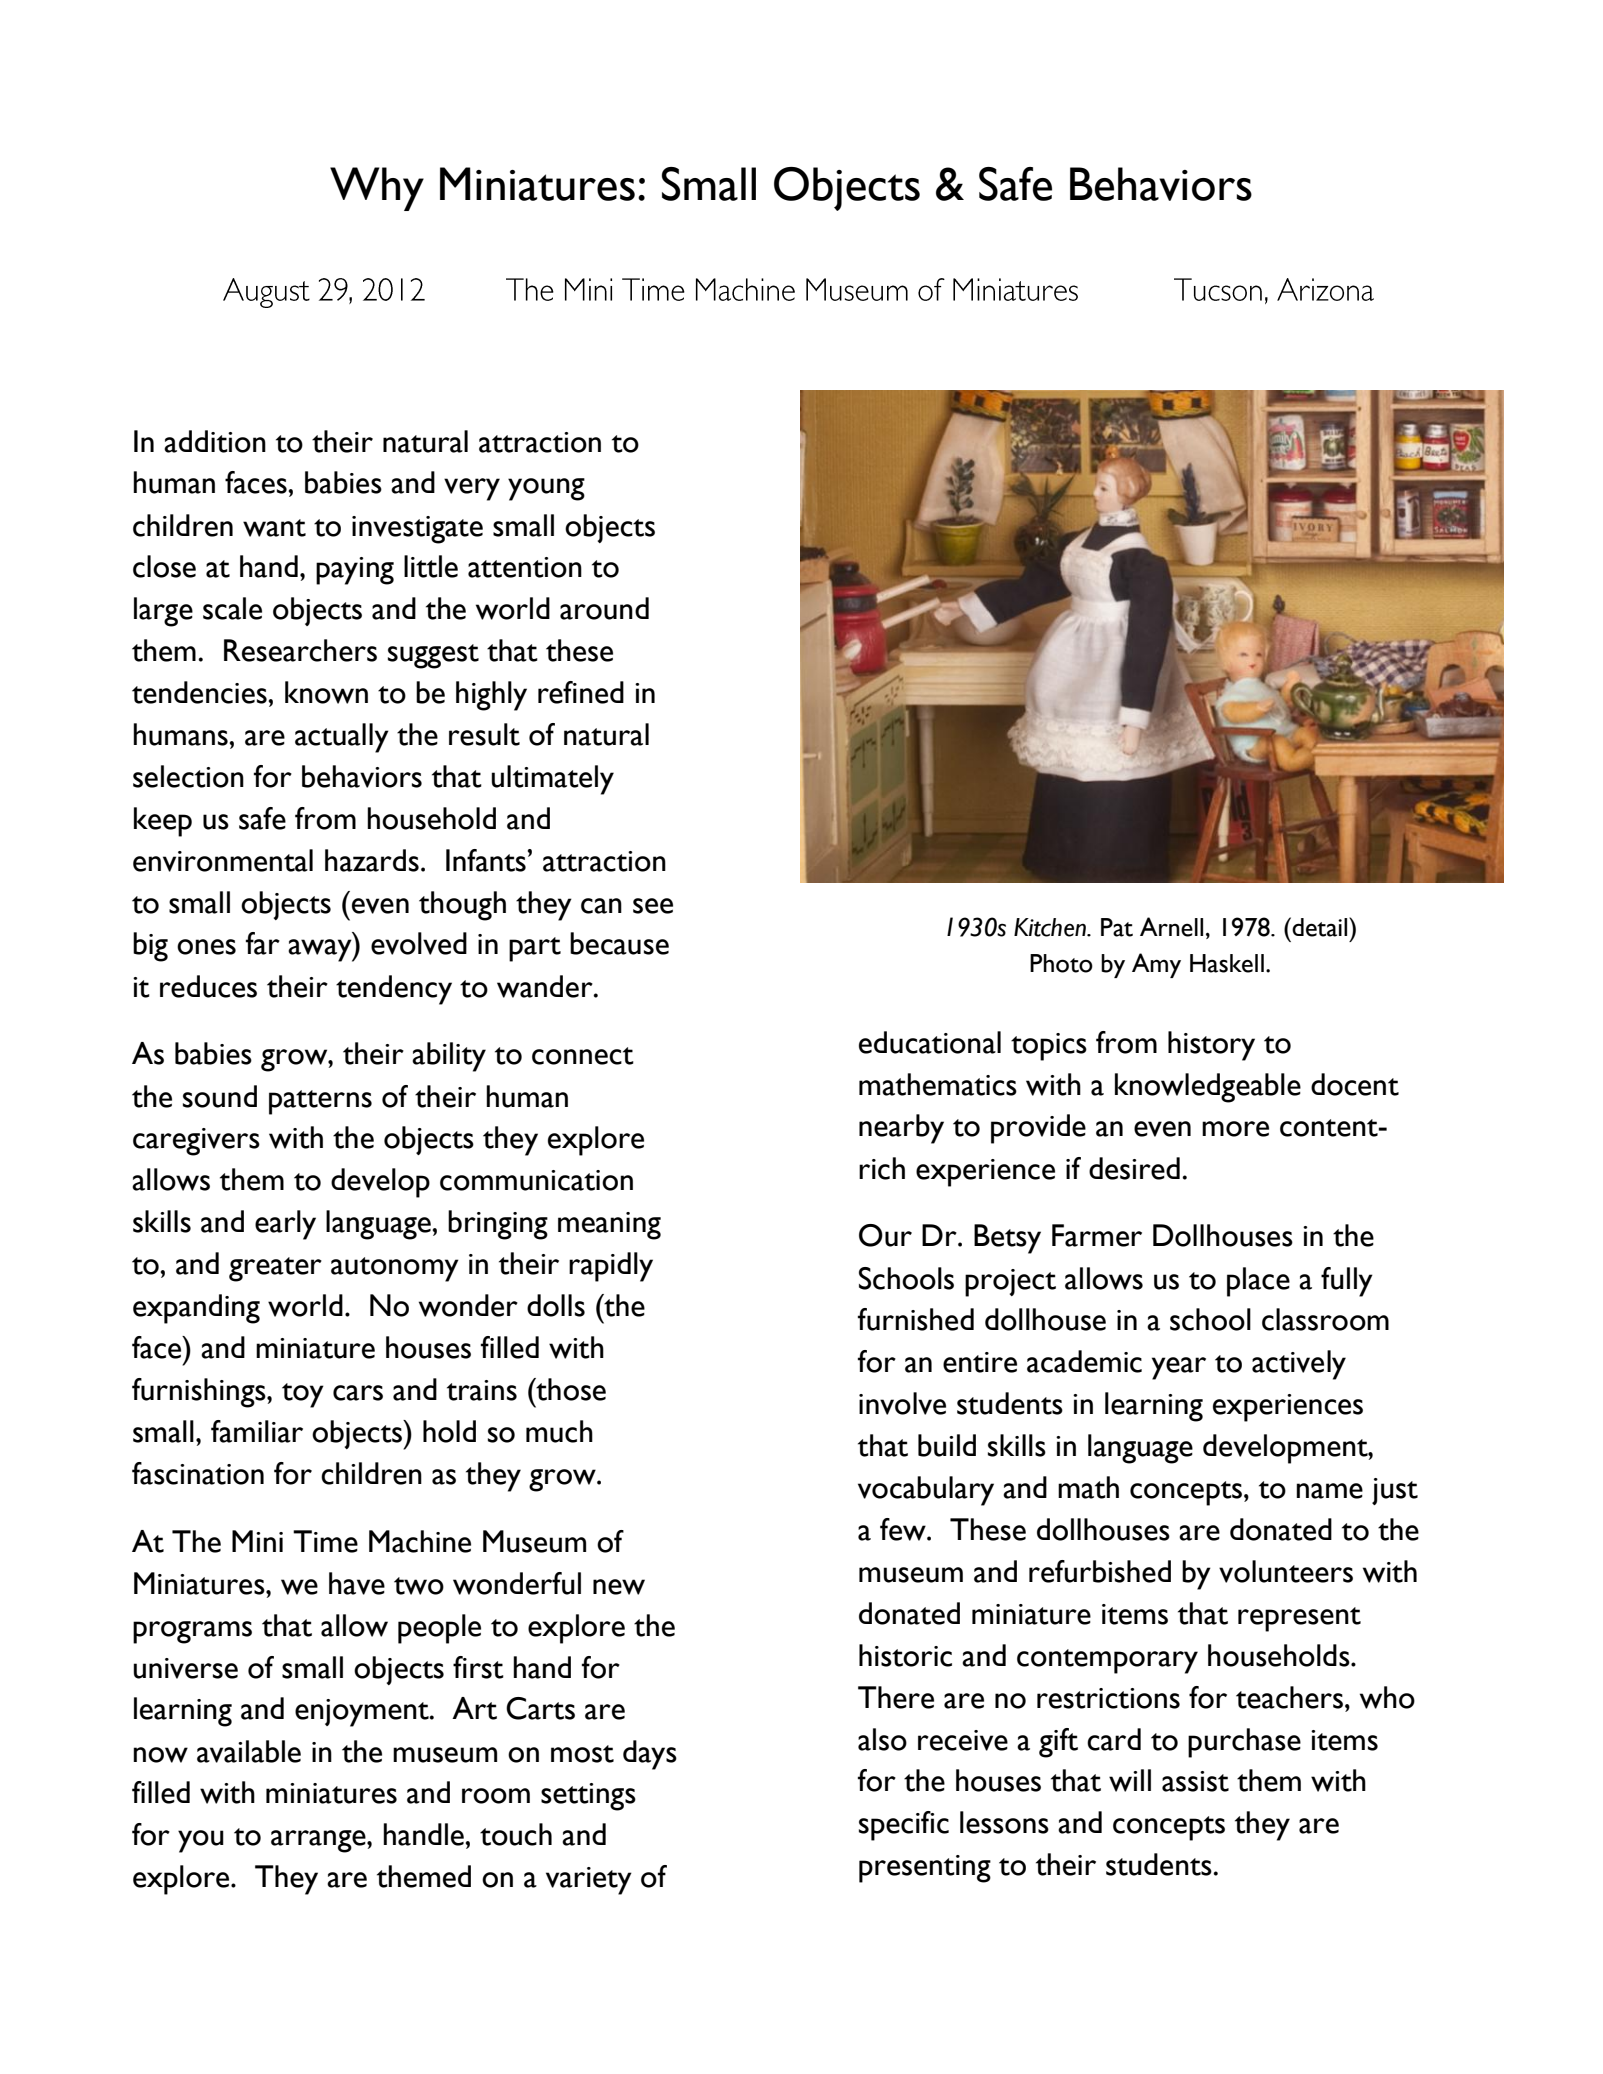  Describe the element at coordinates (604, 608) in the screenshot. I see `around` at that location.
